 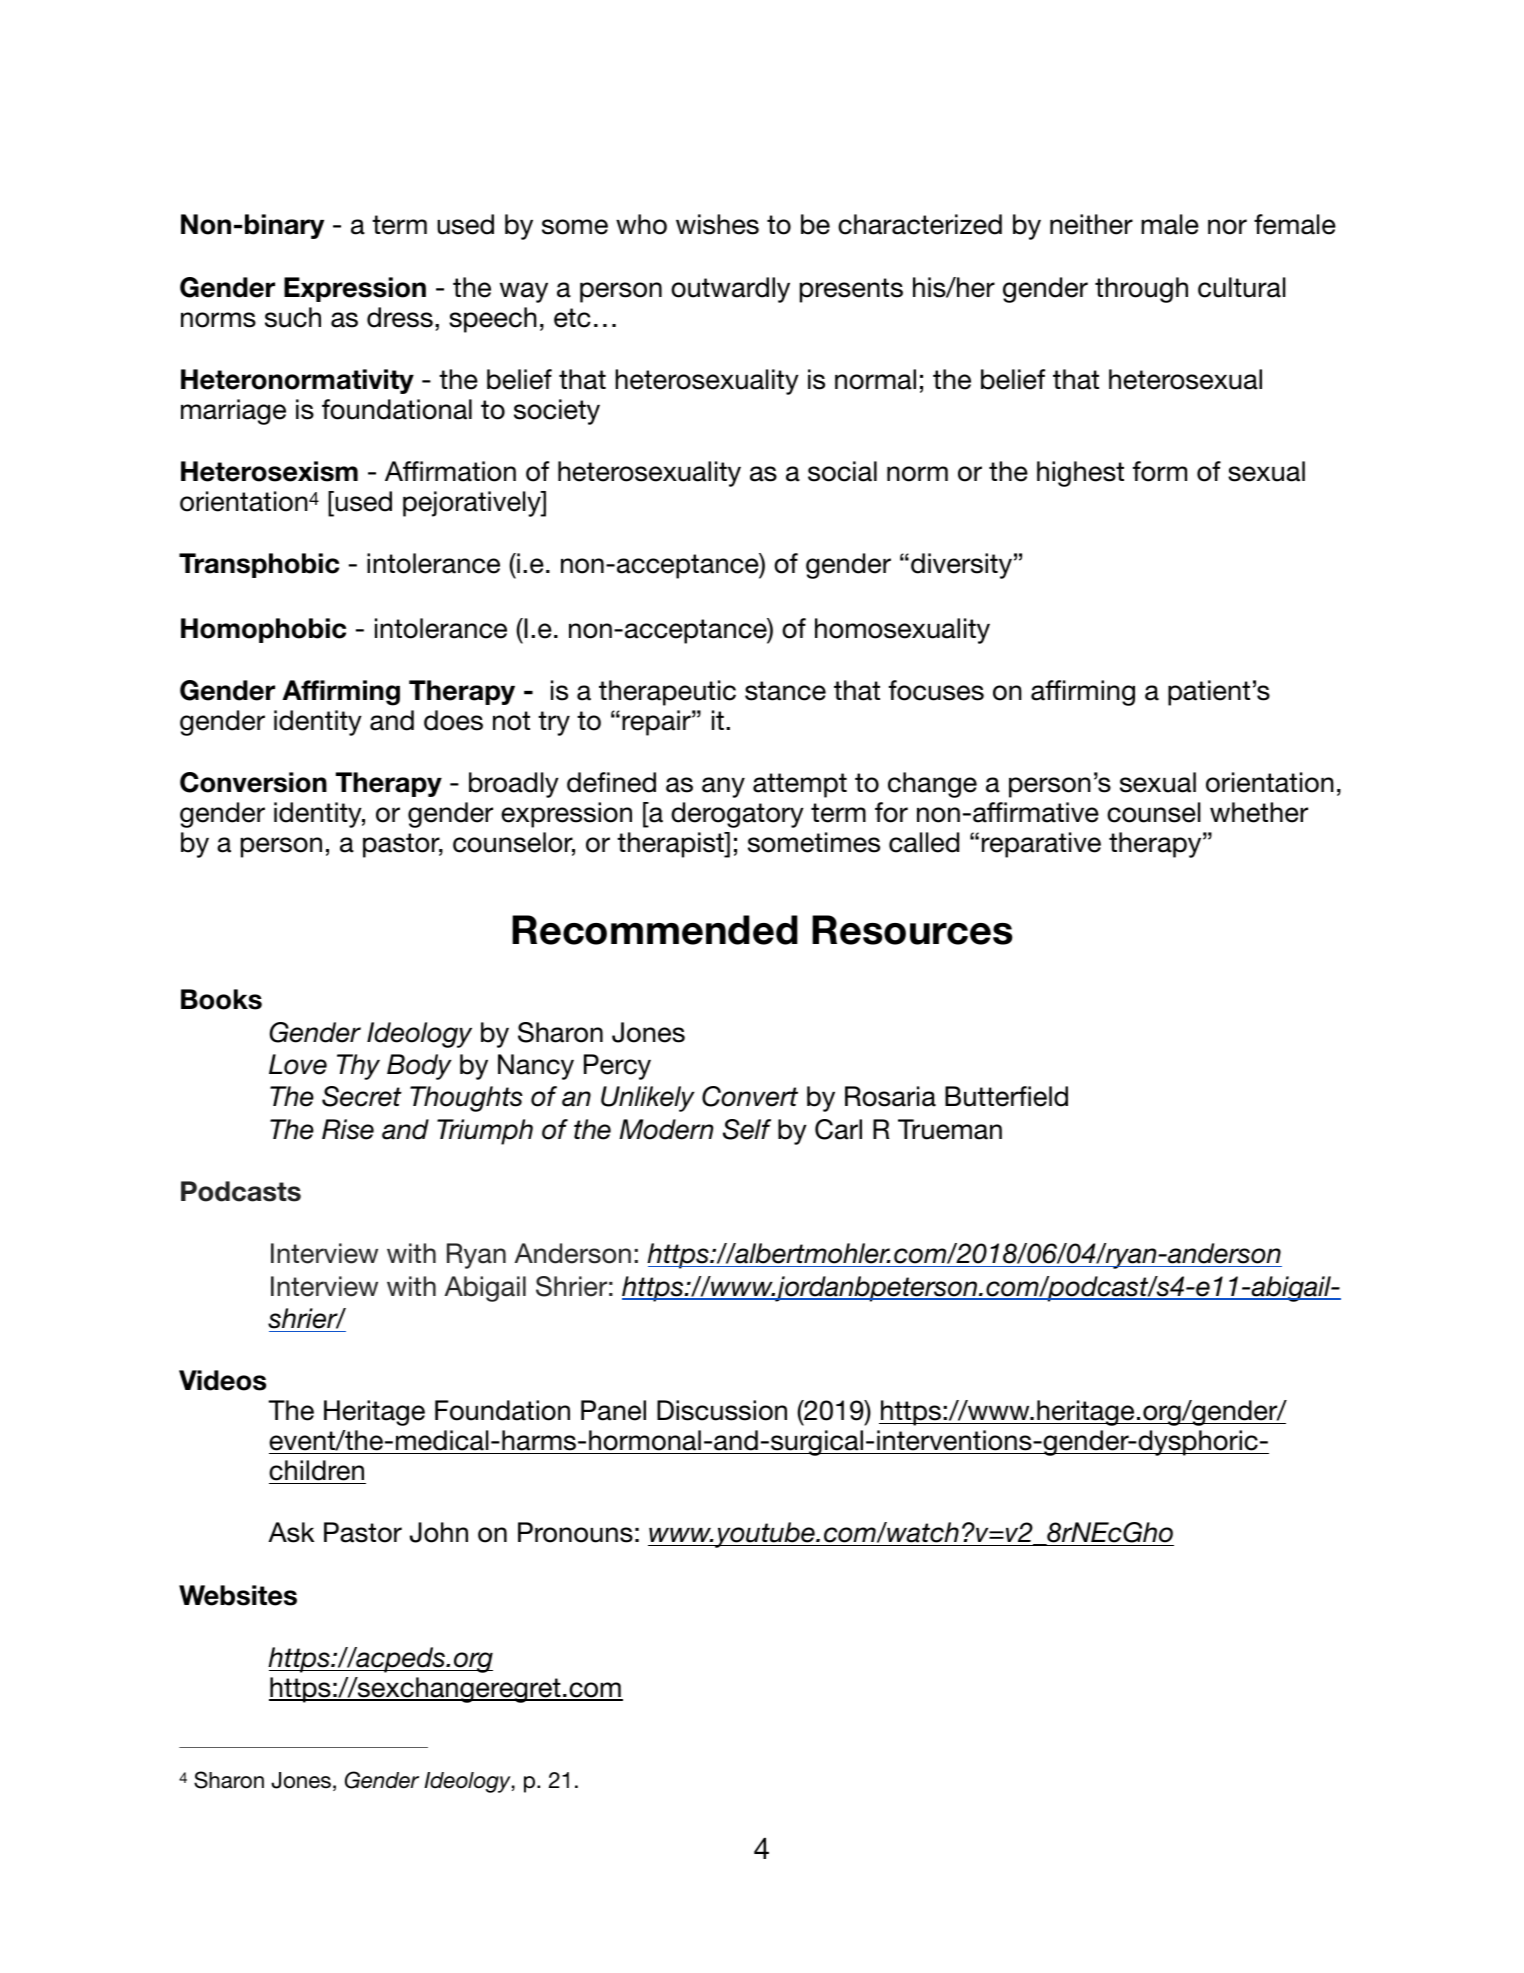 I want to click on outwardly, so click(x=730, y=290).
